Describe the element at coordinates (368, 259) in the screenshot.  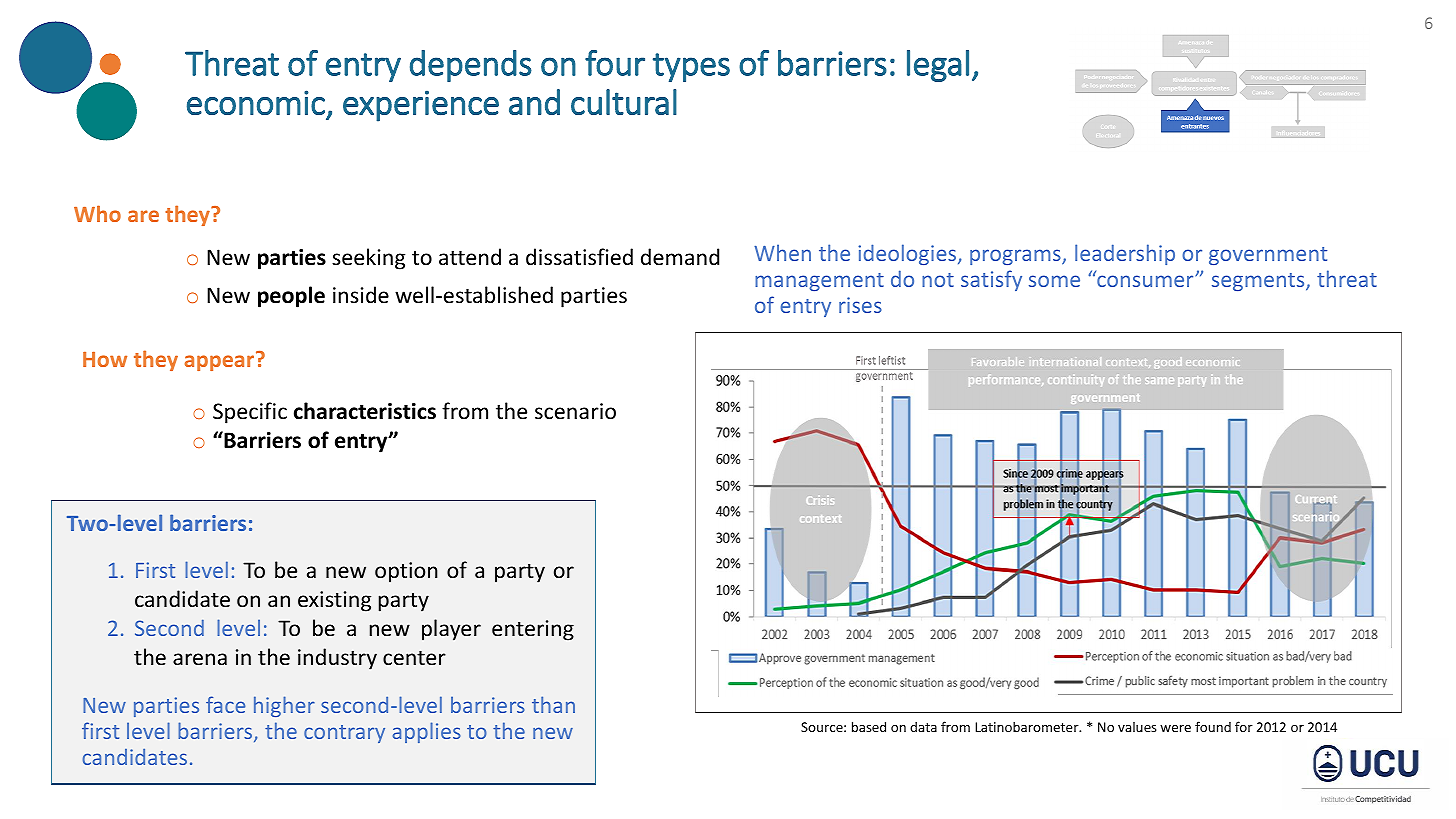
I see `seeking` at that location.
